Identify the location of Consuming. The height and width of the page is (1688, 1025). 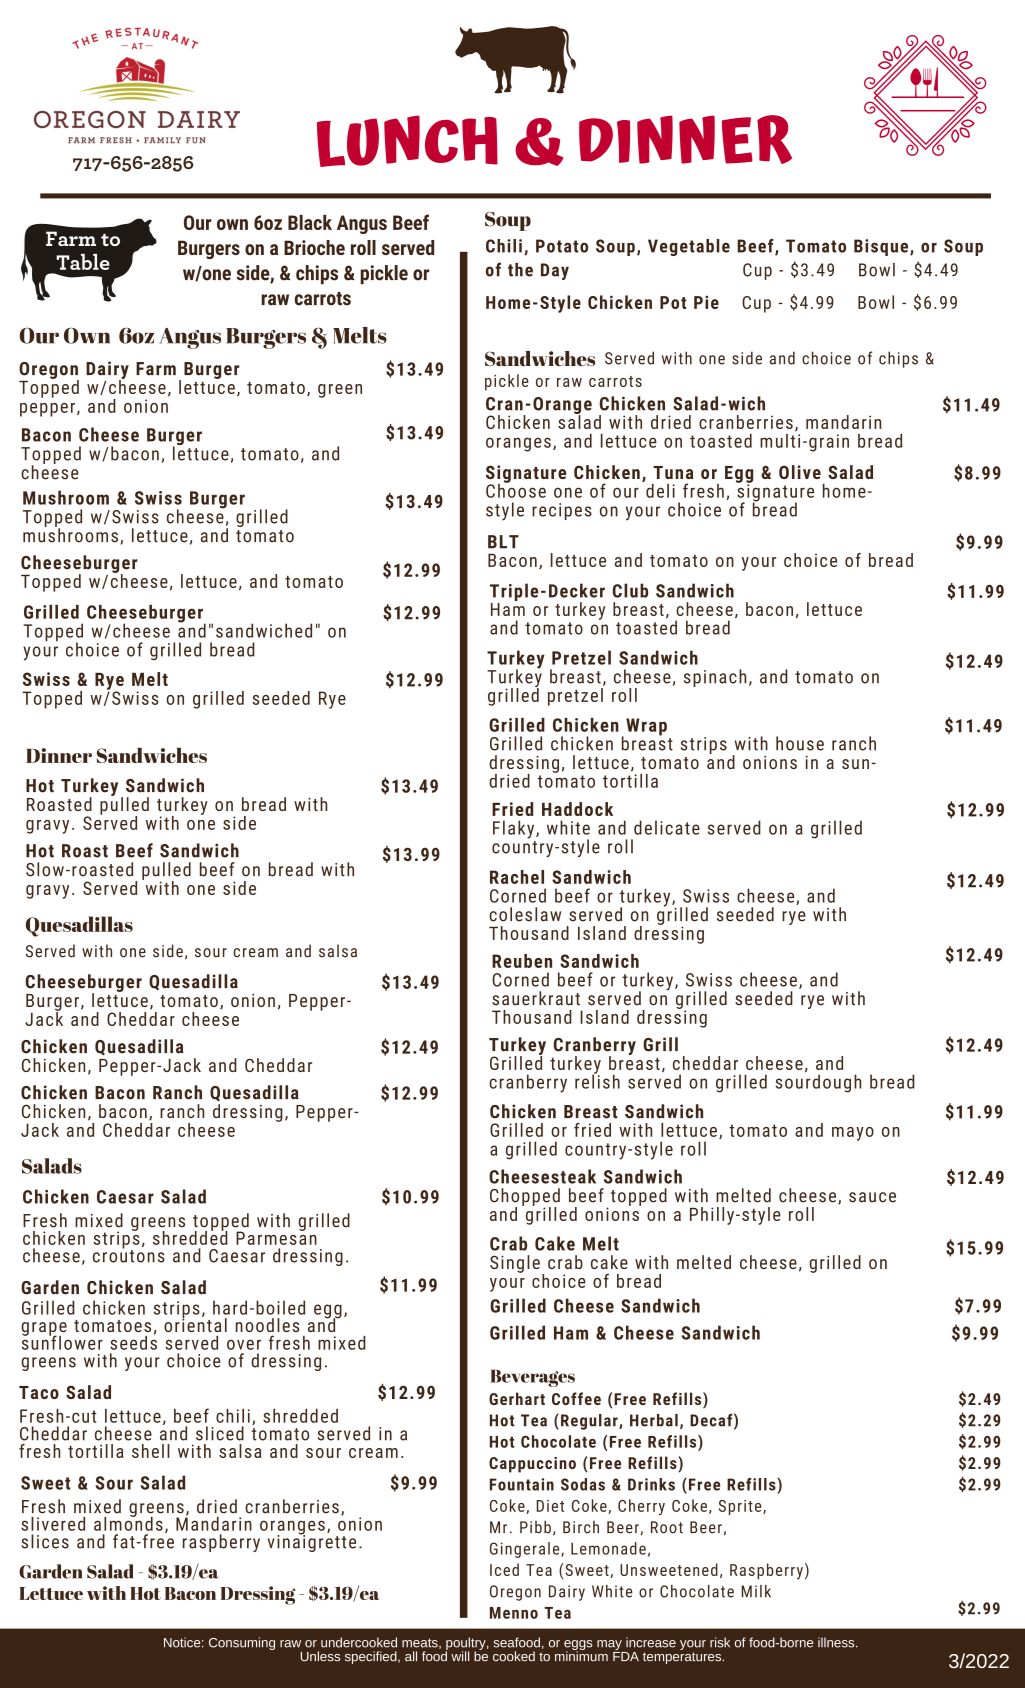
(242, 1643).
